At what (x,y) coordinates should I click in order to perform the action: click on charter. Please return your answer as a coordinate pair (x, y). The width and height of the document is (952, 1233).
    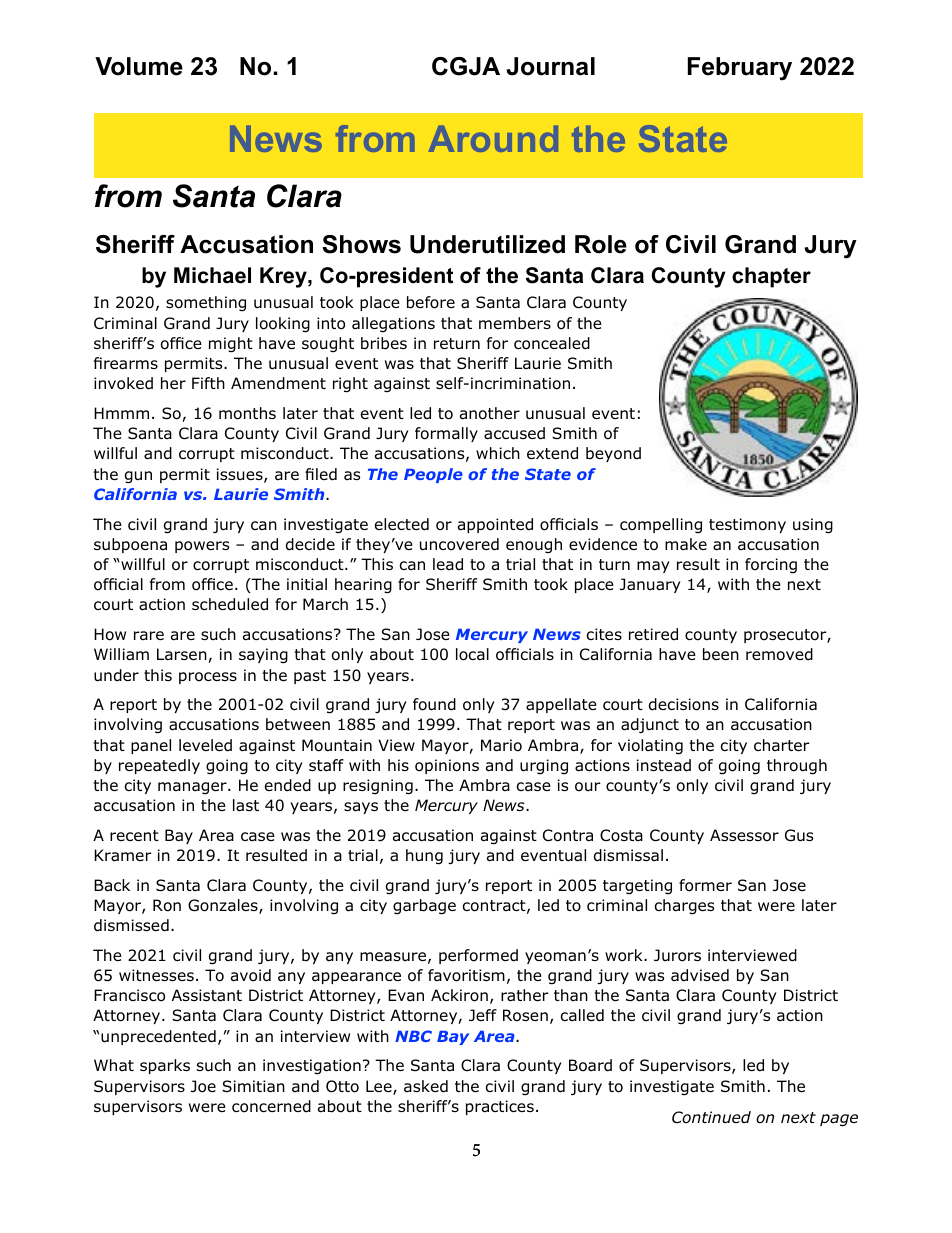
    Looking at the image, I should click on (782, 745).
